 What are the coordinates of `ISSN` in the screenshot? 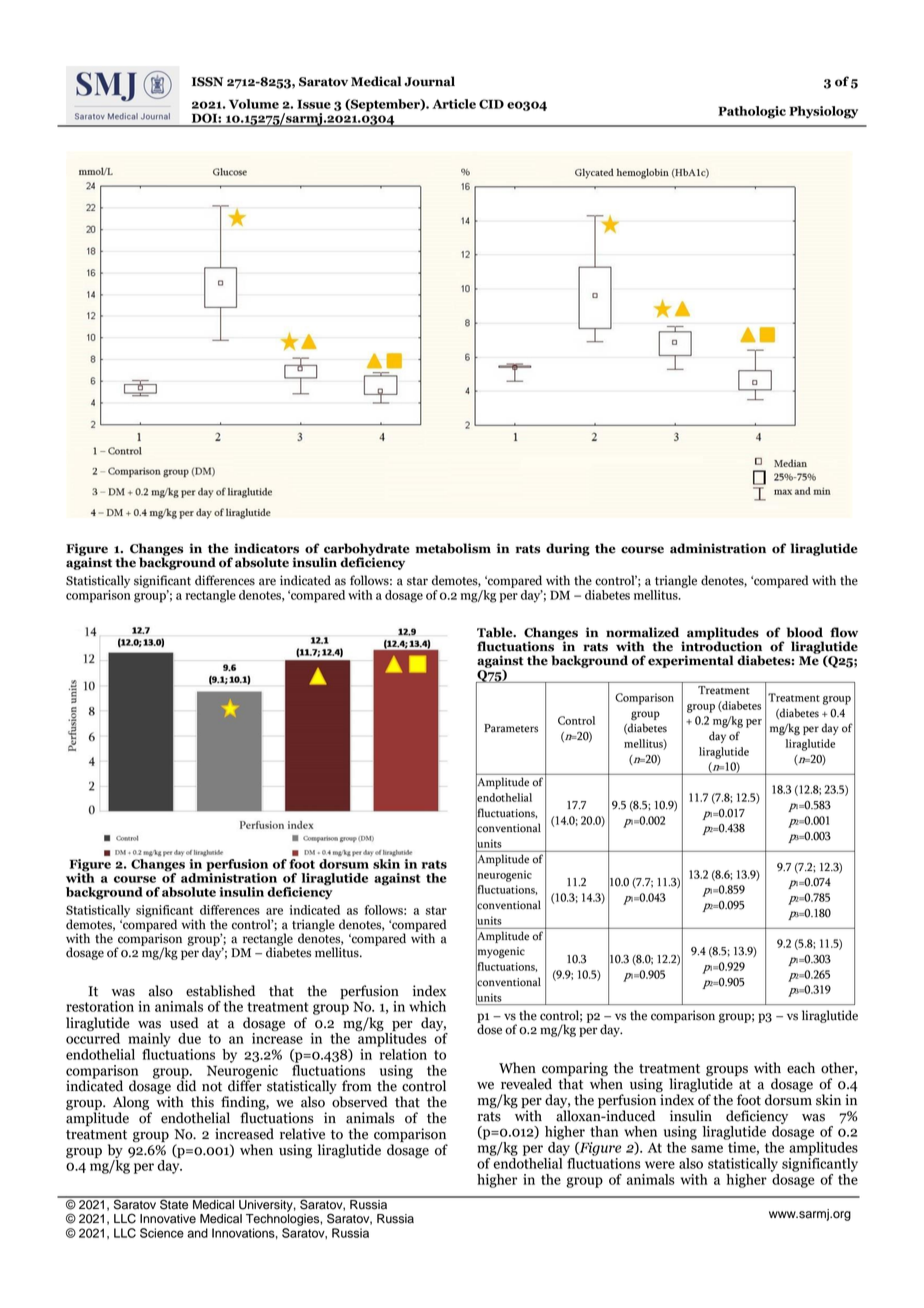 It's located at (207, 82).
